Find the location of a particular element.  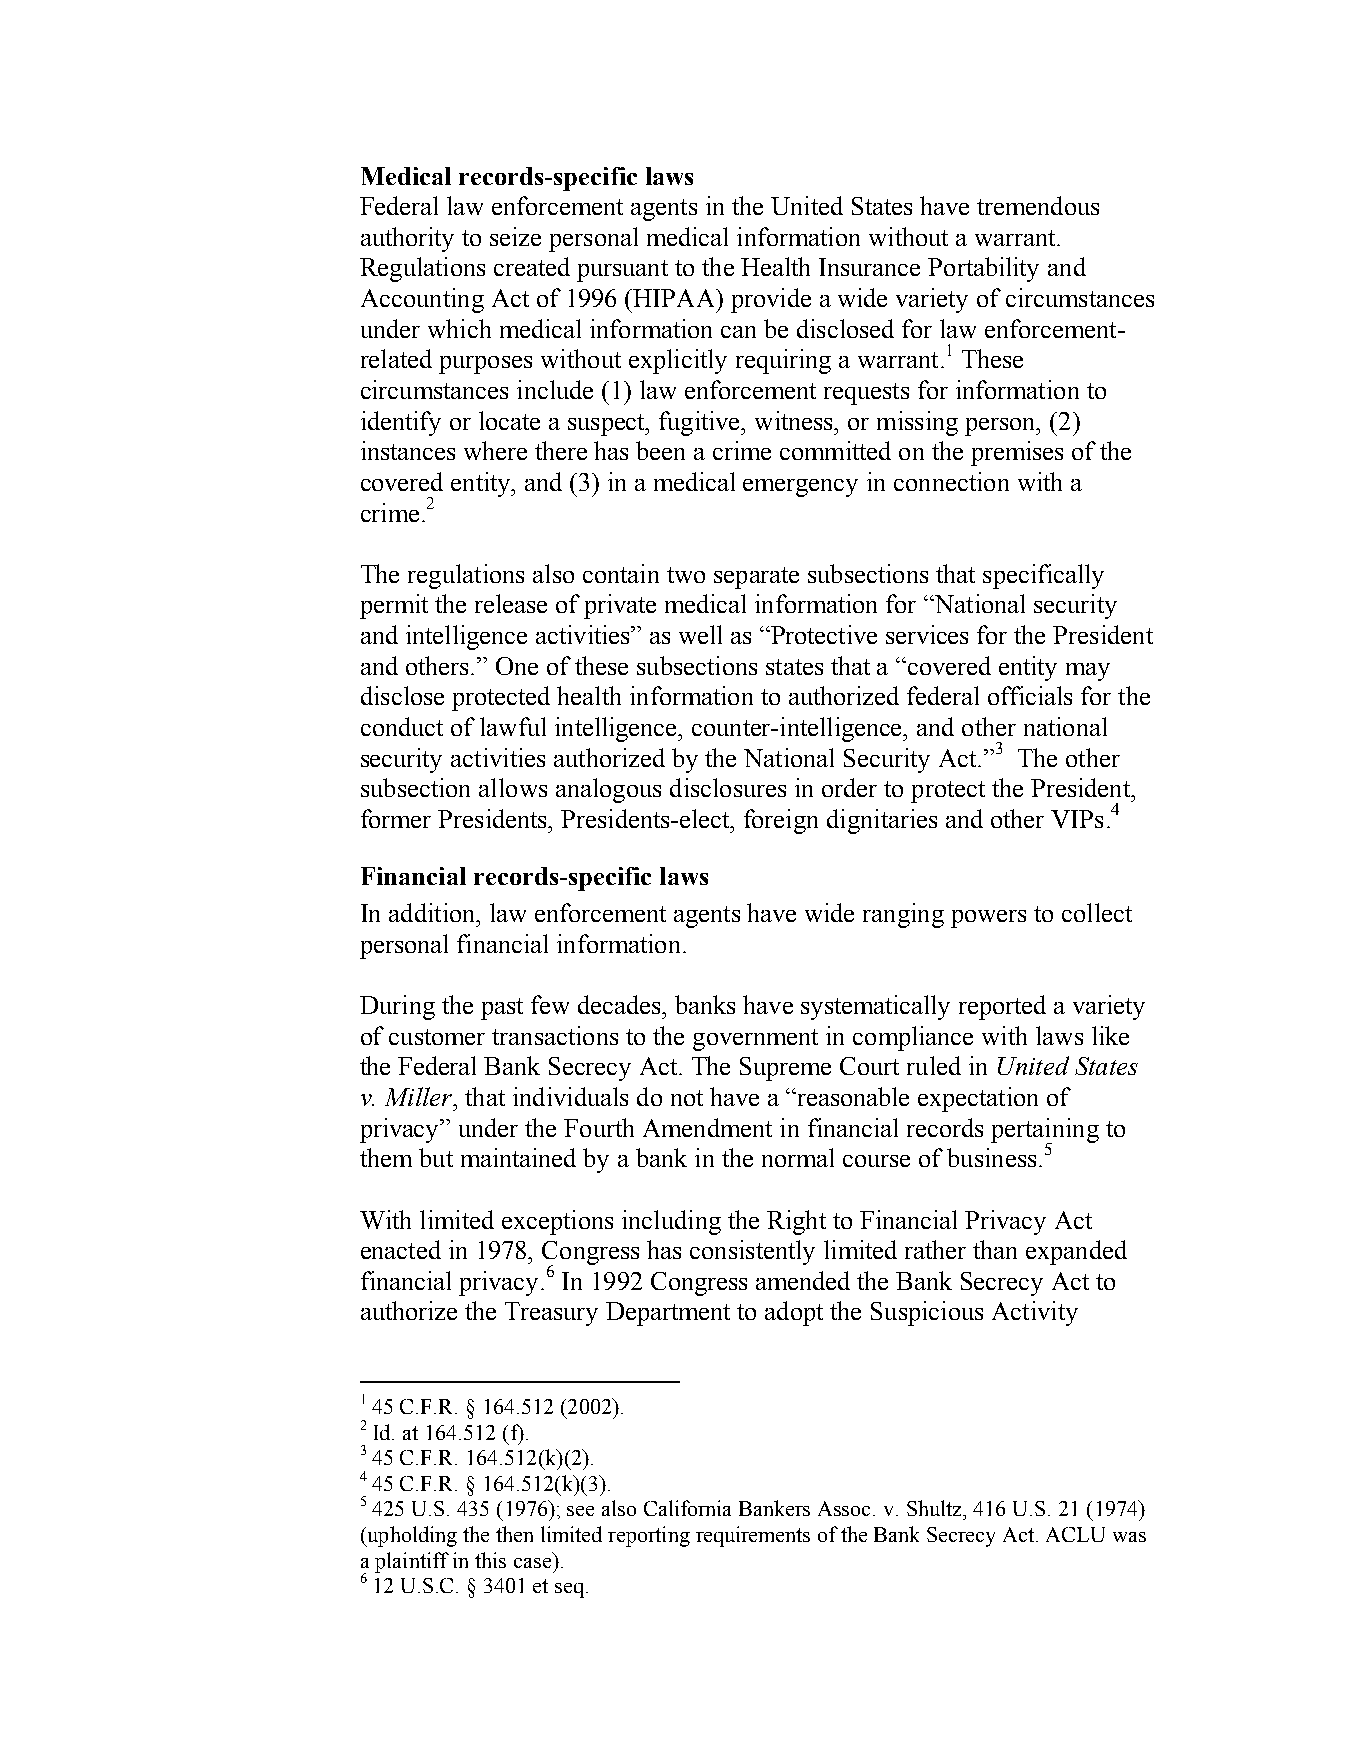

may is located at coordinates (1088, 672).
